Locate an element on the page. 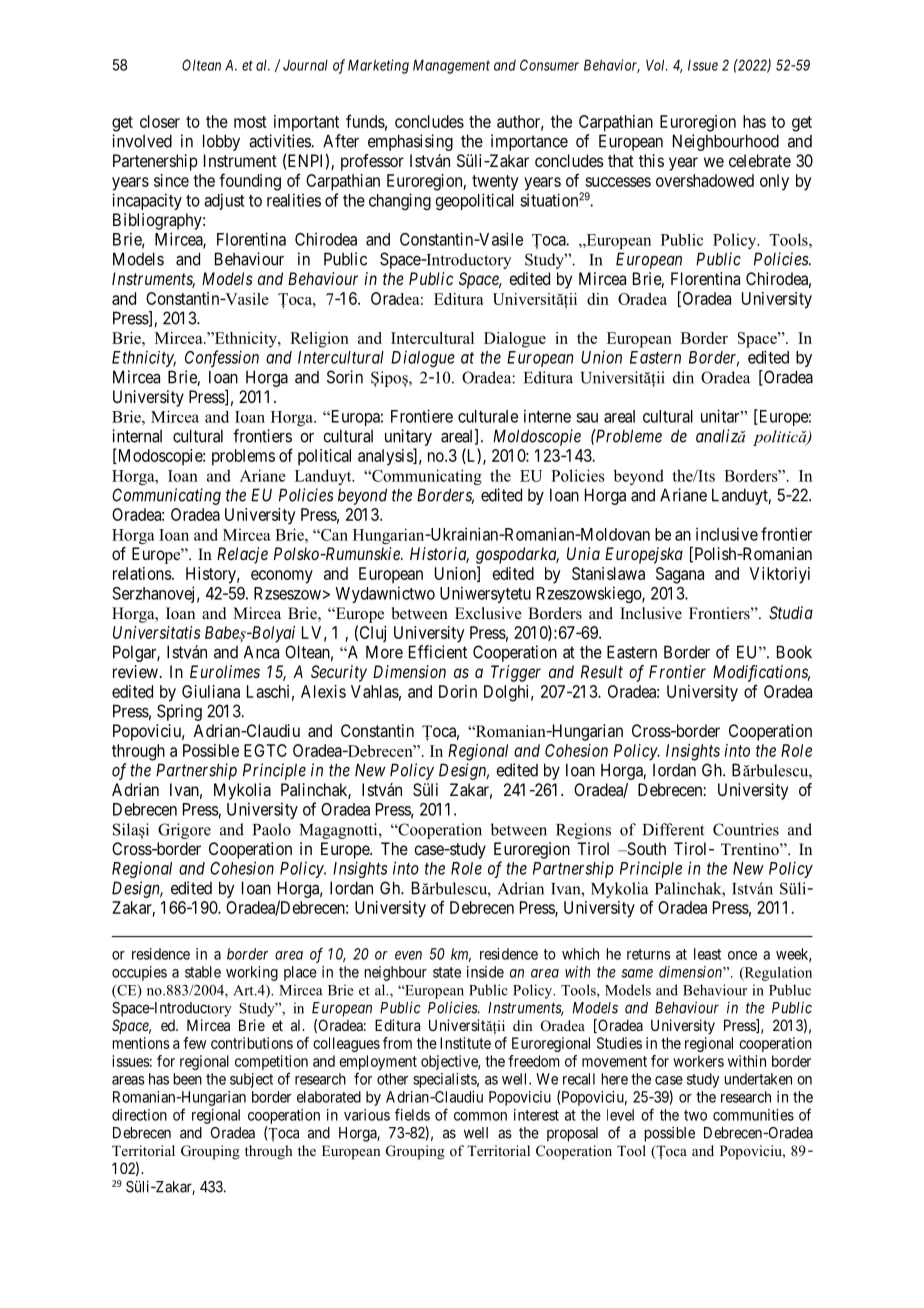 The image size is (924, 1308). most is located at coordinates (250, 122).
